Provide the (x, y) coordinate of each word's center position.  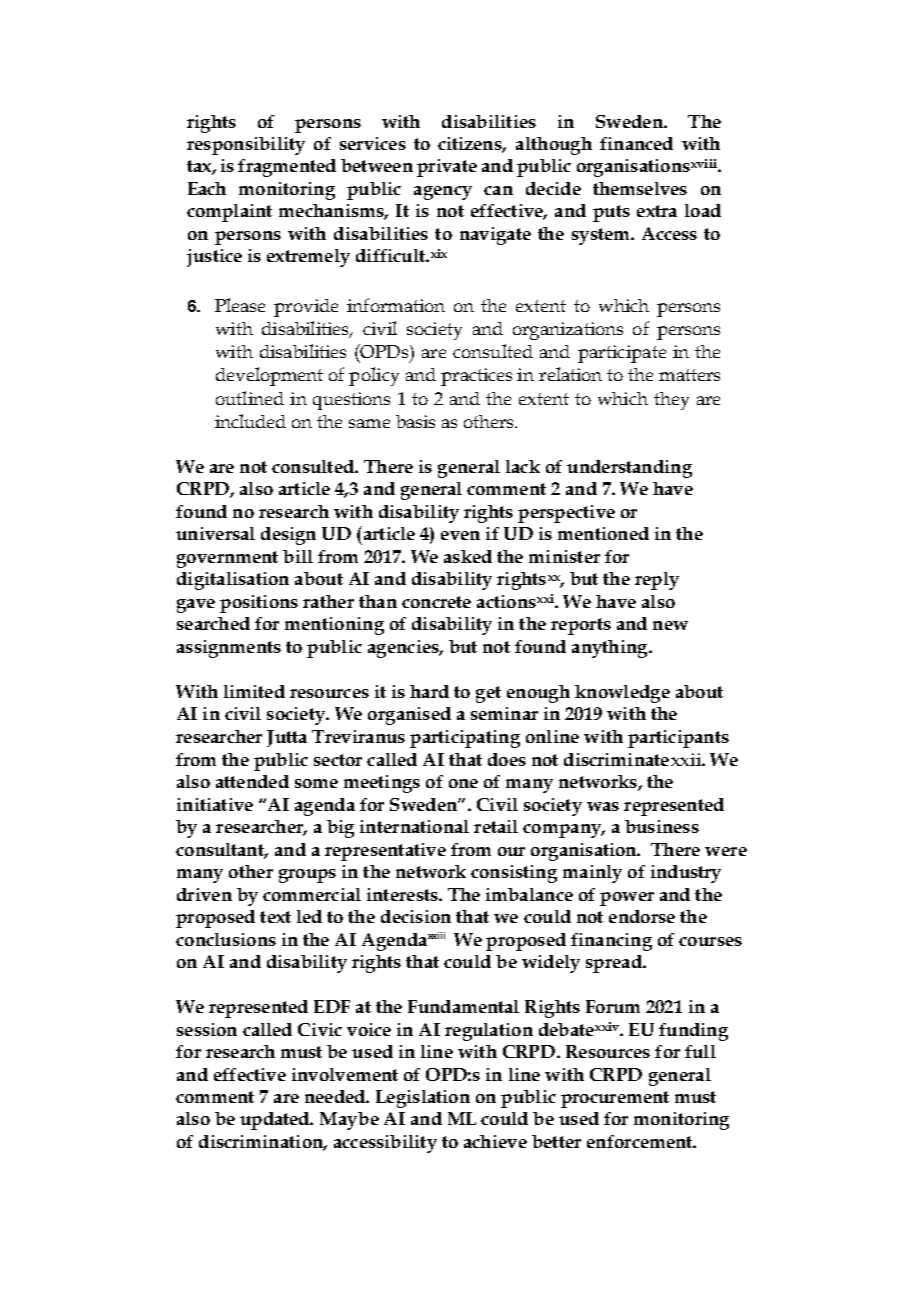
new (670, 625)
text (275, 917)
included (250, 421)
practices (476, 377)
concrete (436, 602)
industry (686, 874)
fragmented (287, 168)
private (447, 168)
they (671, 401)
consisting (514, 874)
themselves (640, 188)
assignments (229, 649)
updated (276, 1121)
